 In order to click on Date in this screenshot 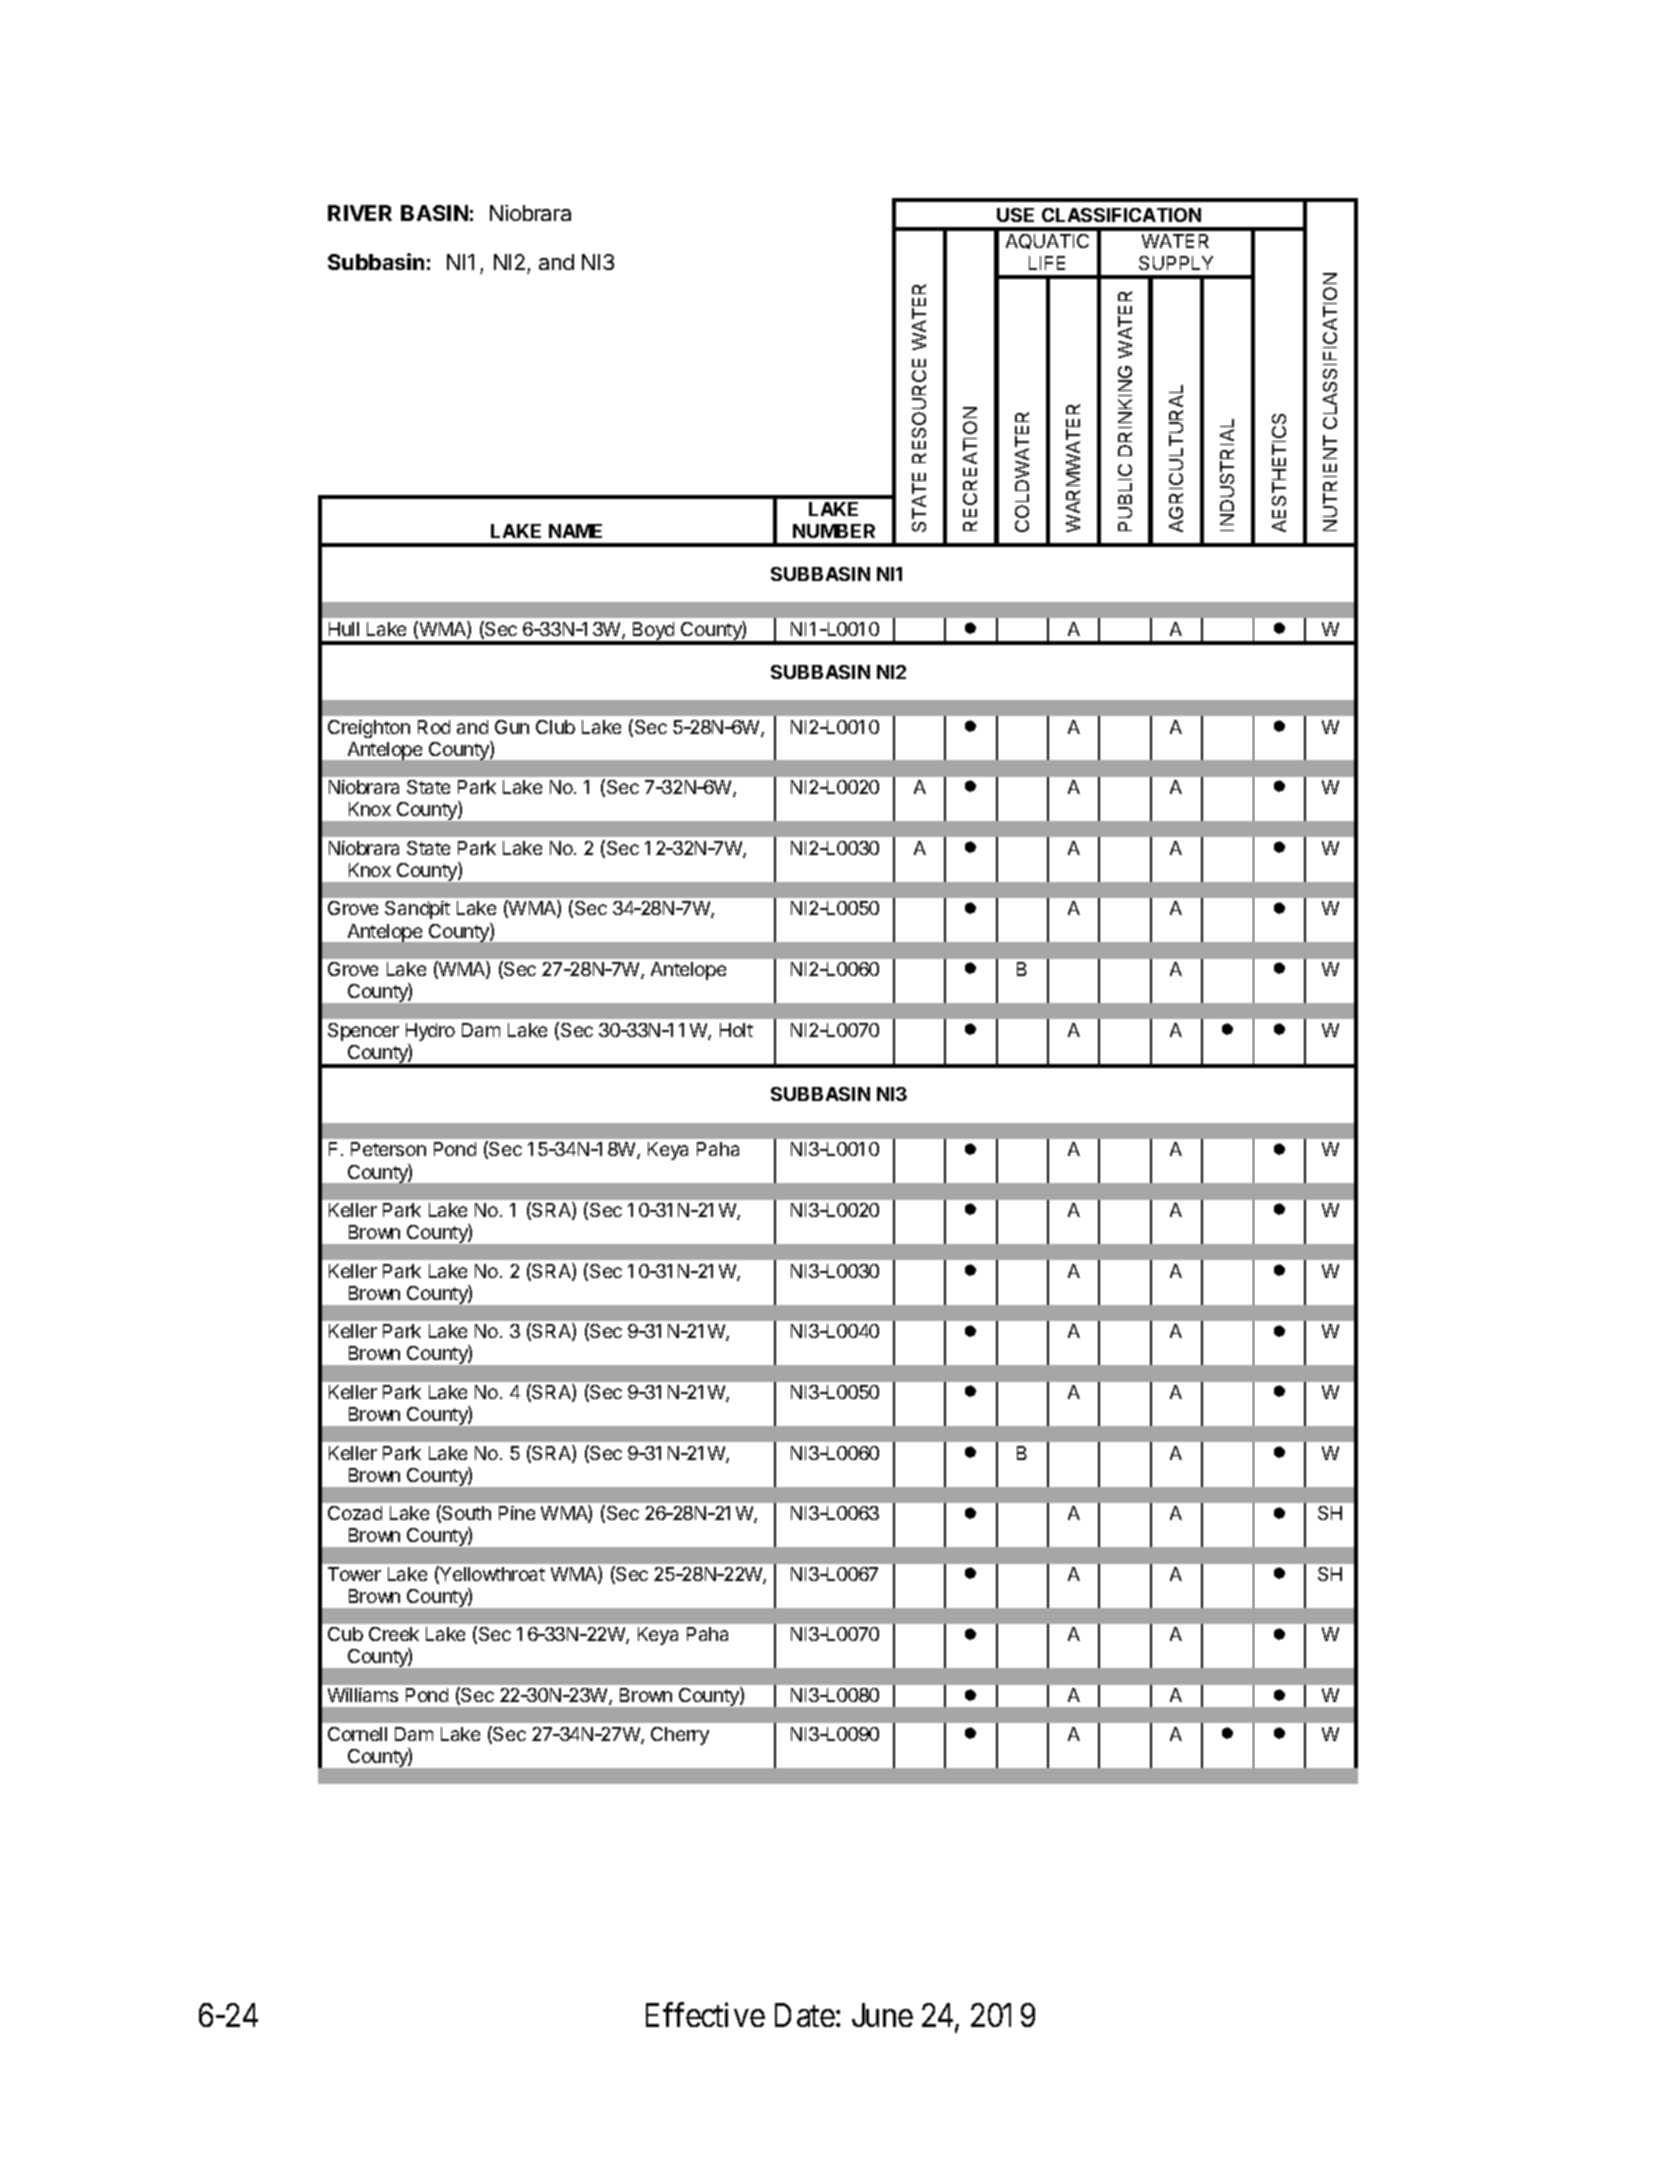, I will do `click(805, 2015)`.
